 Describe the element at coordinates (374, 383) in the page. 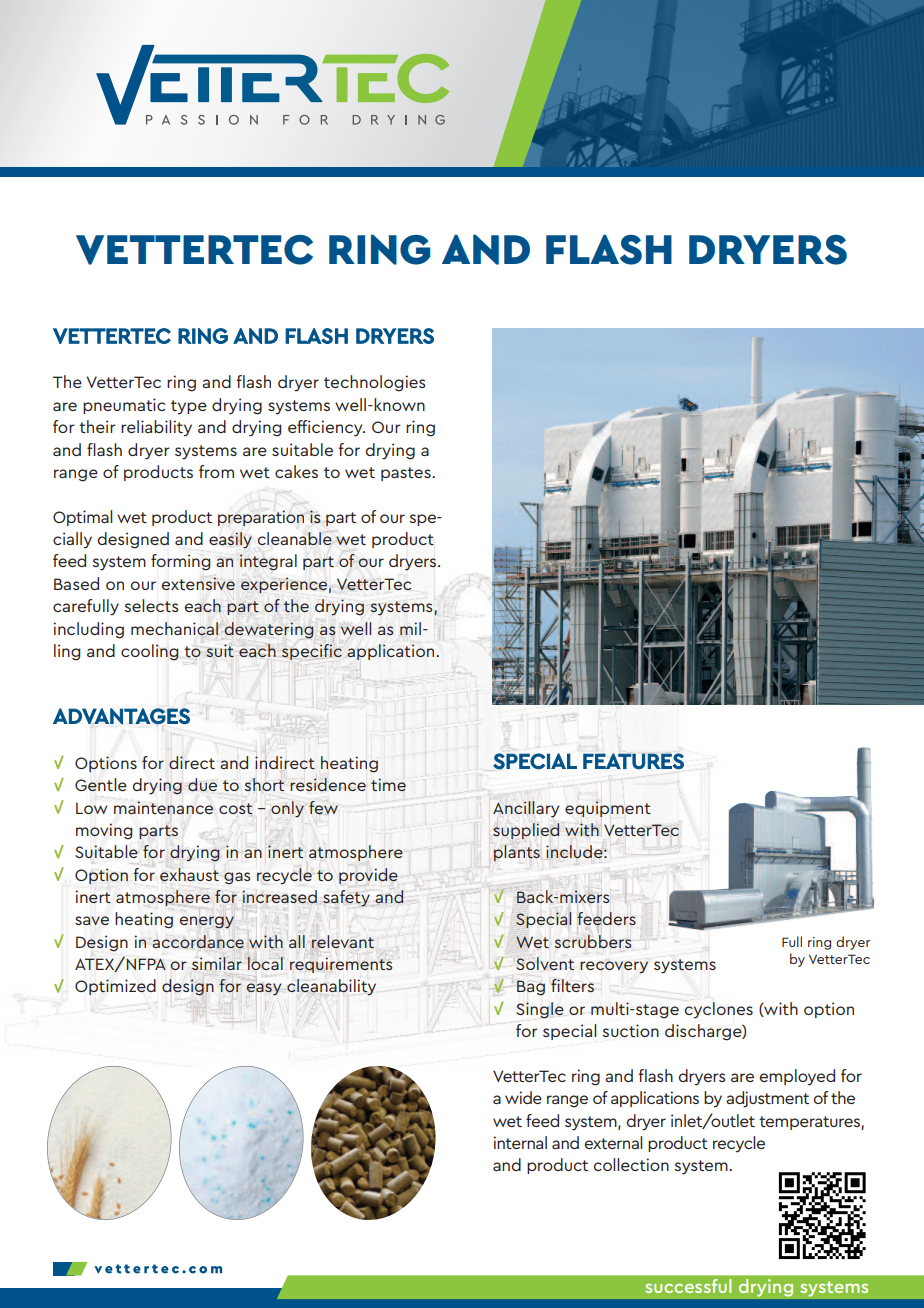

I see `technologies` at that location.
